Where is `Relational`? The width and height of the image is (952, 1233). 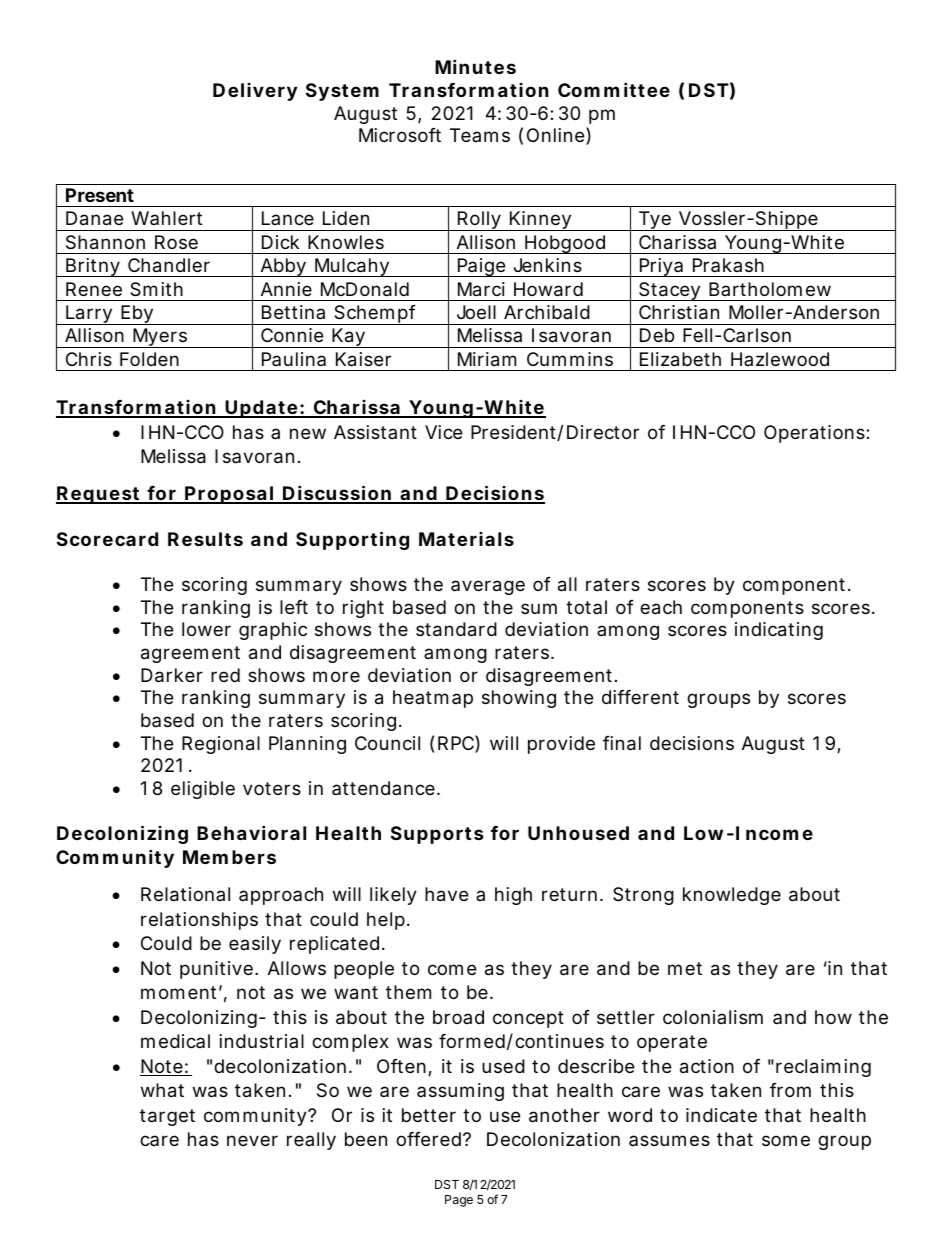 Relational is located at coordinates (185, 894).
